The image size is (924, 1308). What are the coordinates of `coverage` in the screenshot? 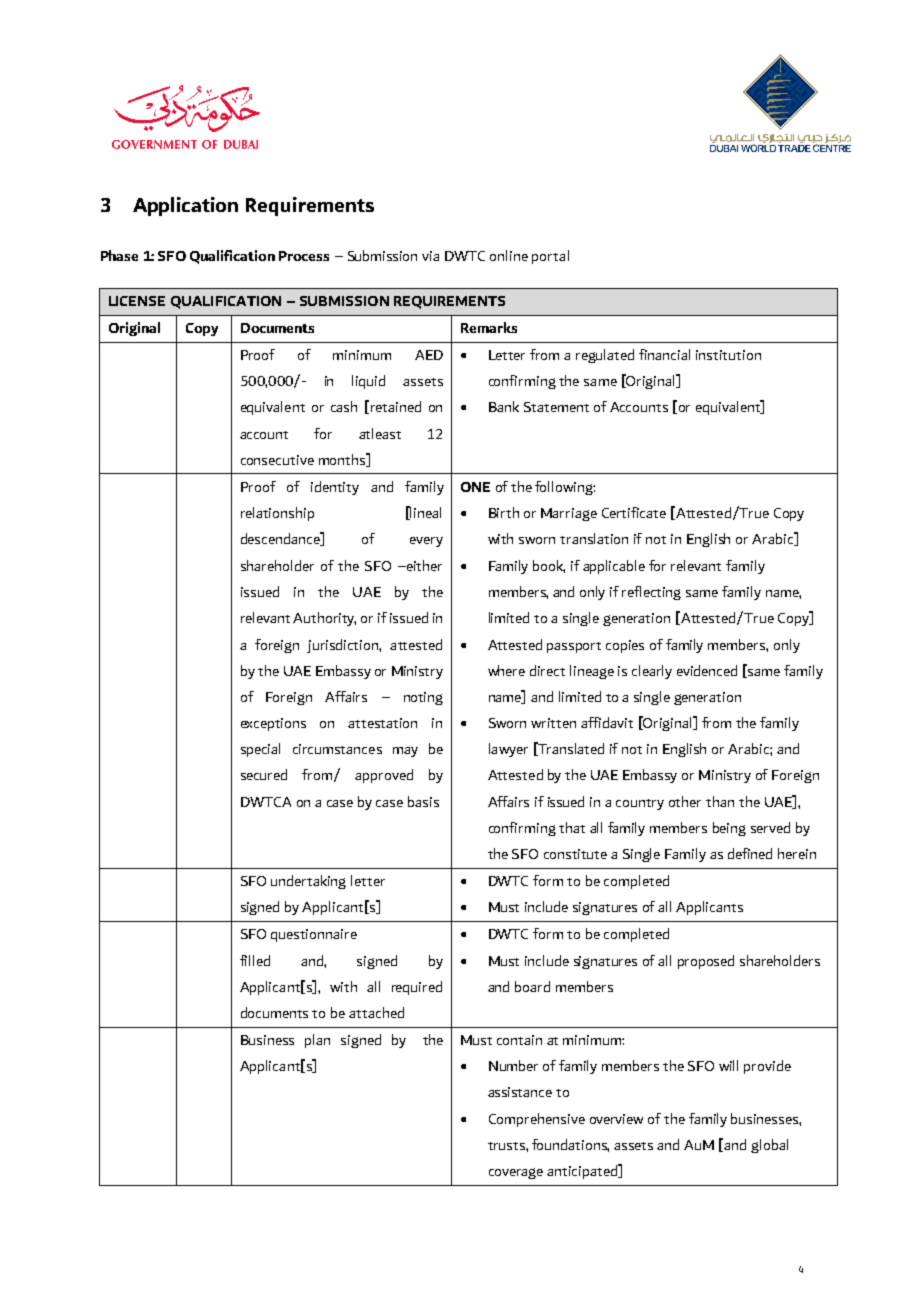 It's located at (516, 1173).
